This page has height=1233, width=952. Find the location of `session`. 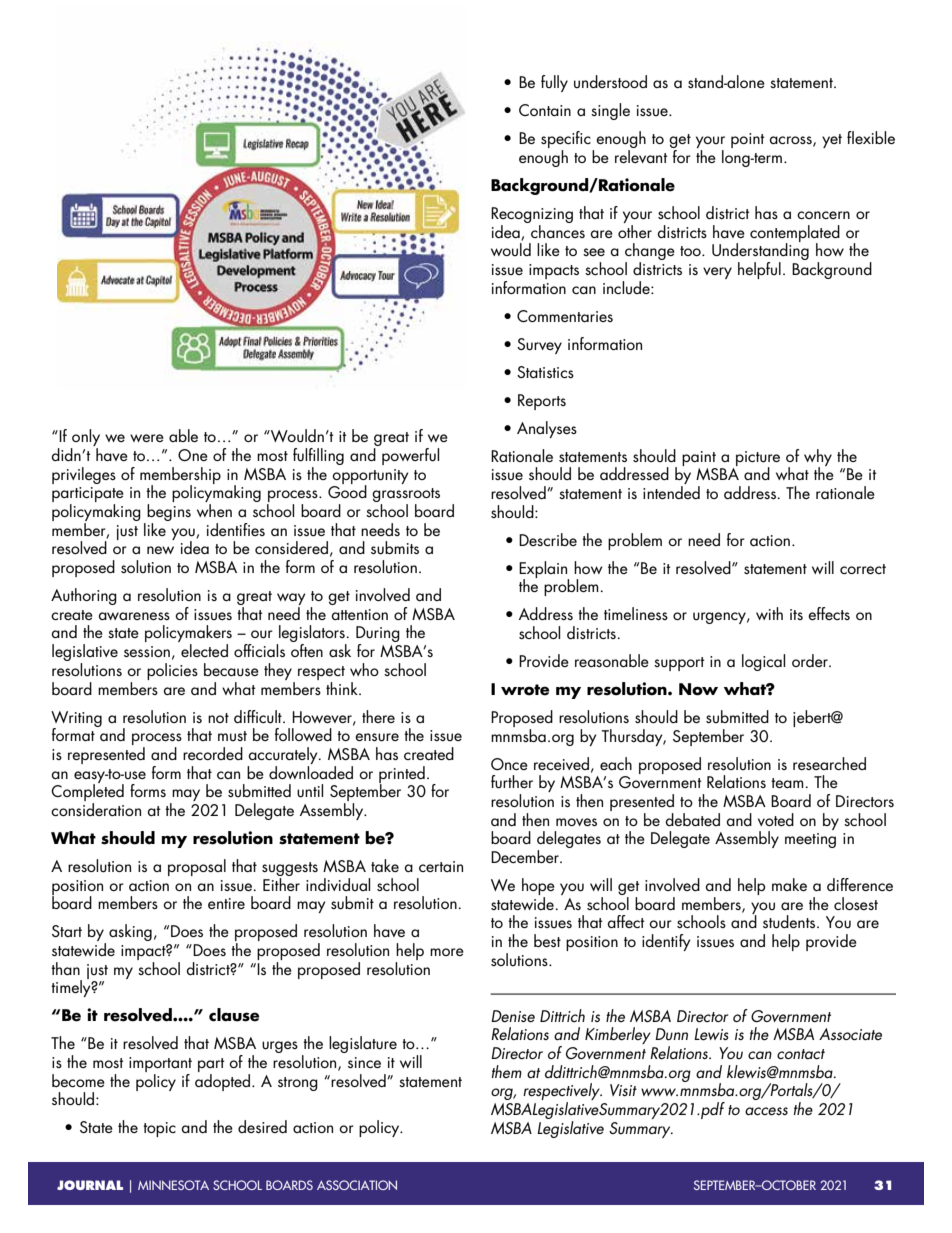

session is located at coordinates (147, 651).
